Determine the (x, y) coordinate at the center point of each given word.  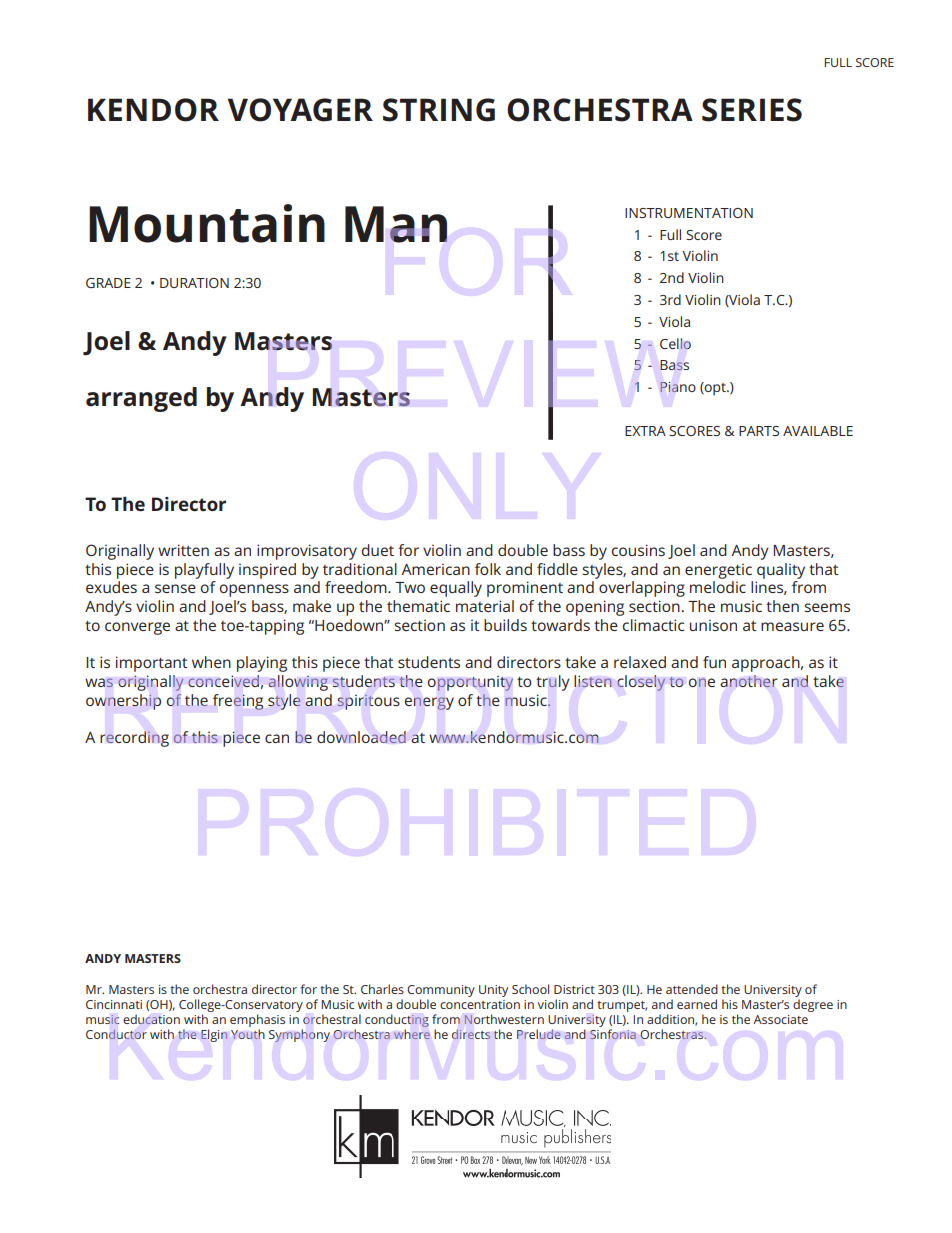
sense (175, 588)
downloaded (361, 737)
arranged (141, 399)
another (749, 681)
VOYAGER (300, 110)
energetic (718, 571)
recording (134, 739)
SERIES (752, 110)
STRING (439, 110)
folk (488, 569)
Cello (675, 343)
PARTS (759, 431)
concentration (480, 1004)
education (151, 1019)
